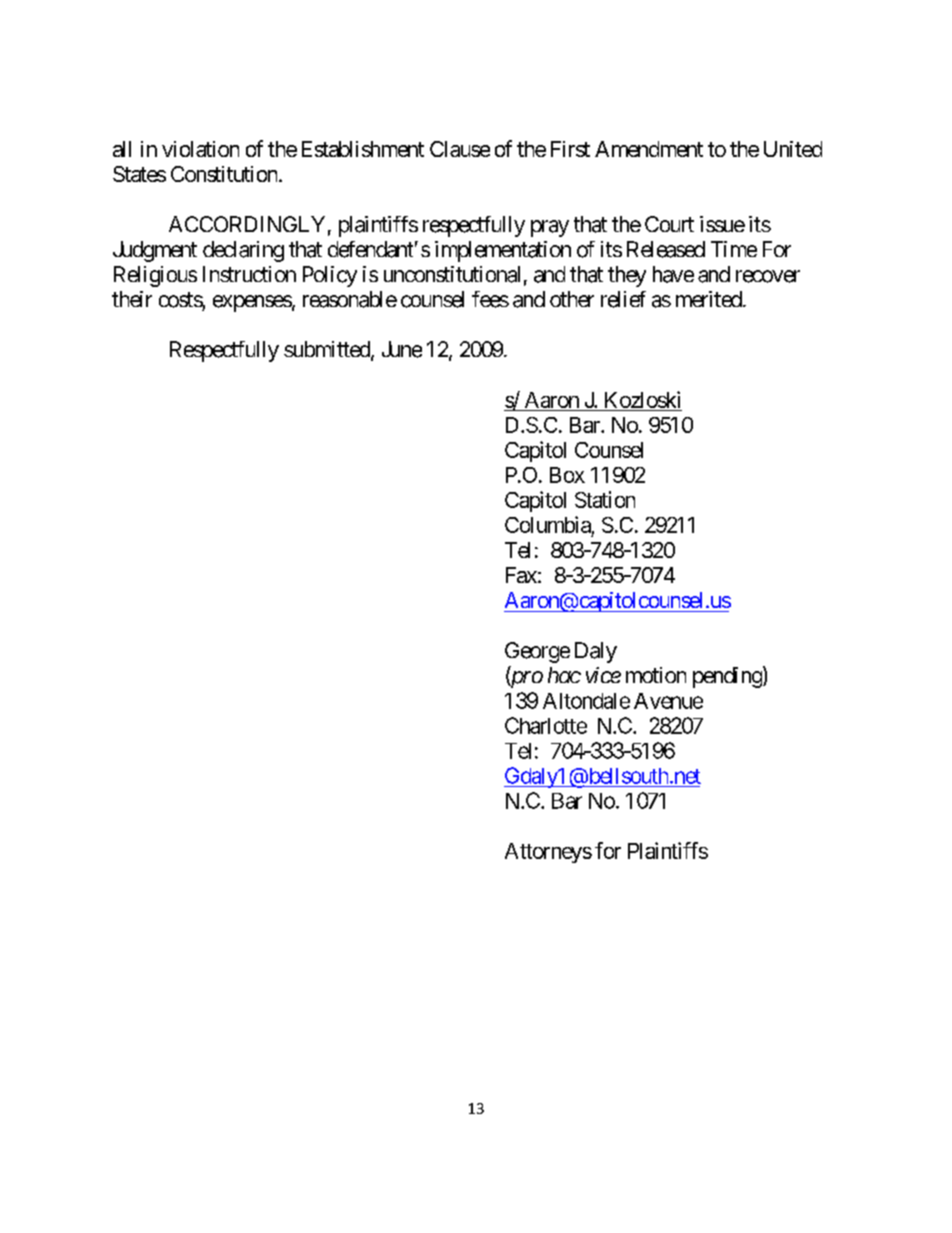 This document has width=952, height=1233. I want to click on violation, so click(200, 149).
